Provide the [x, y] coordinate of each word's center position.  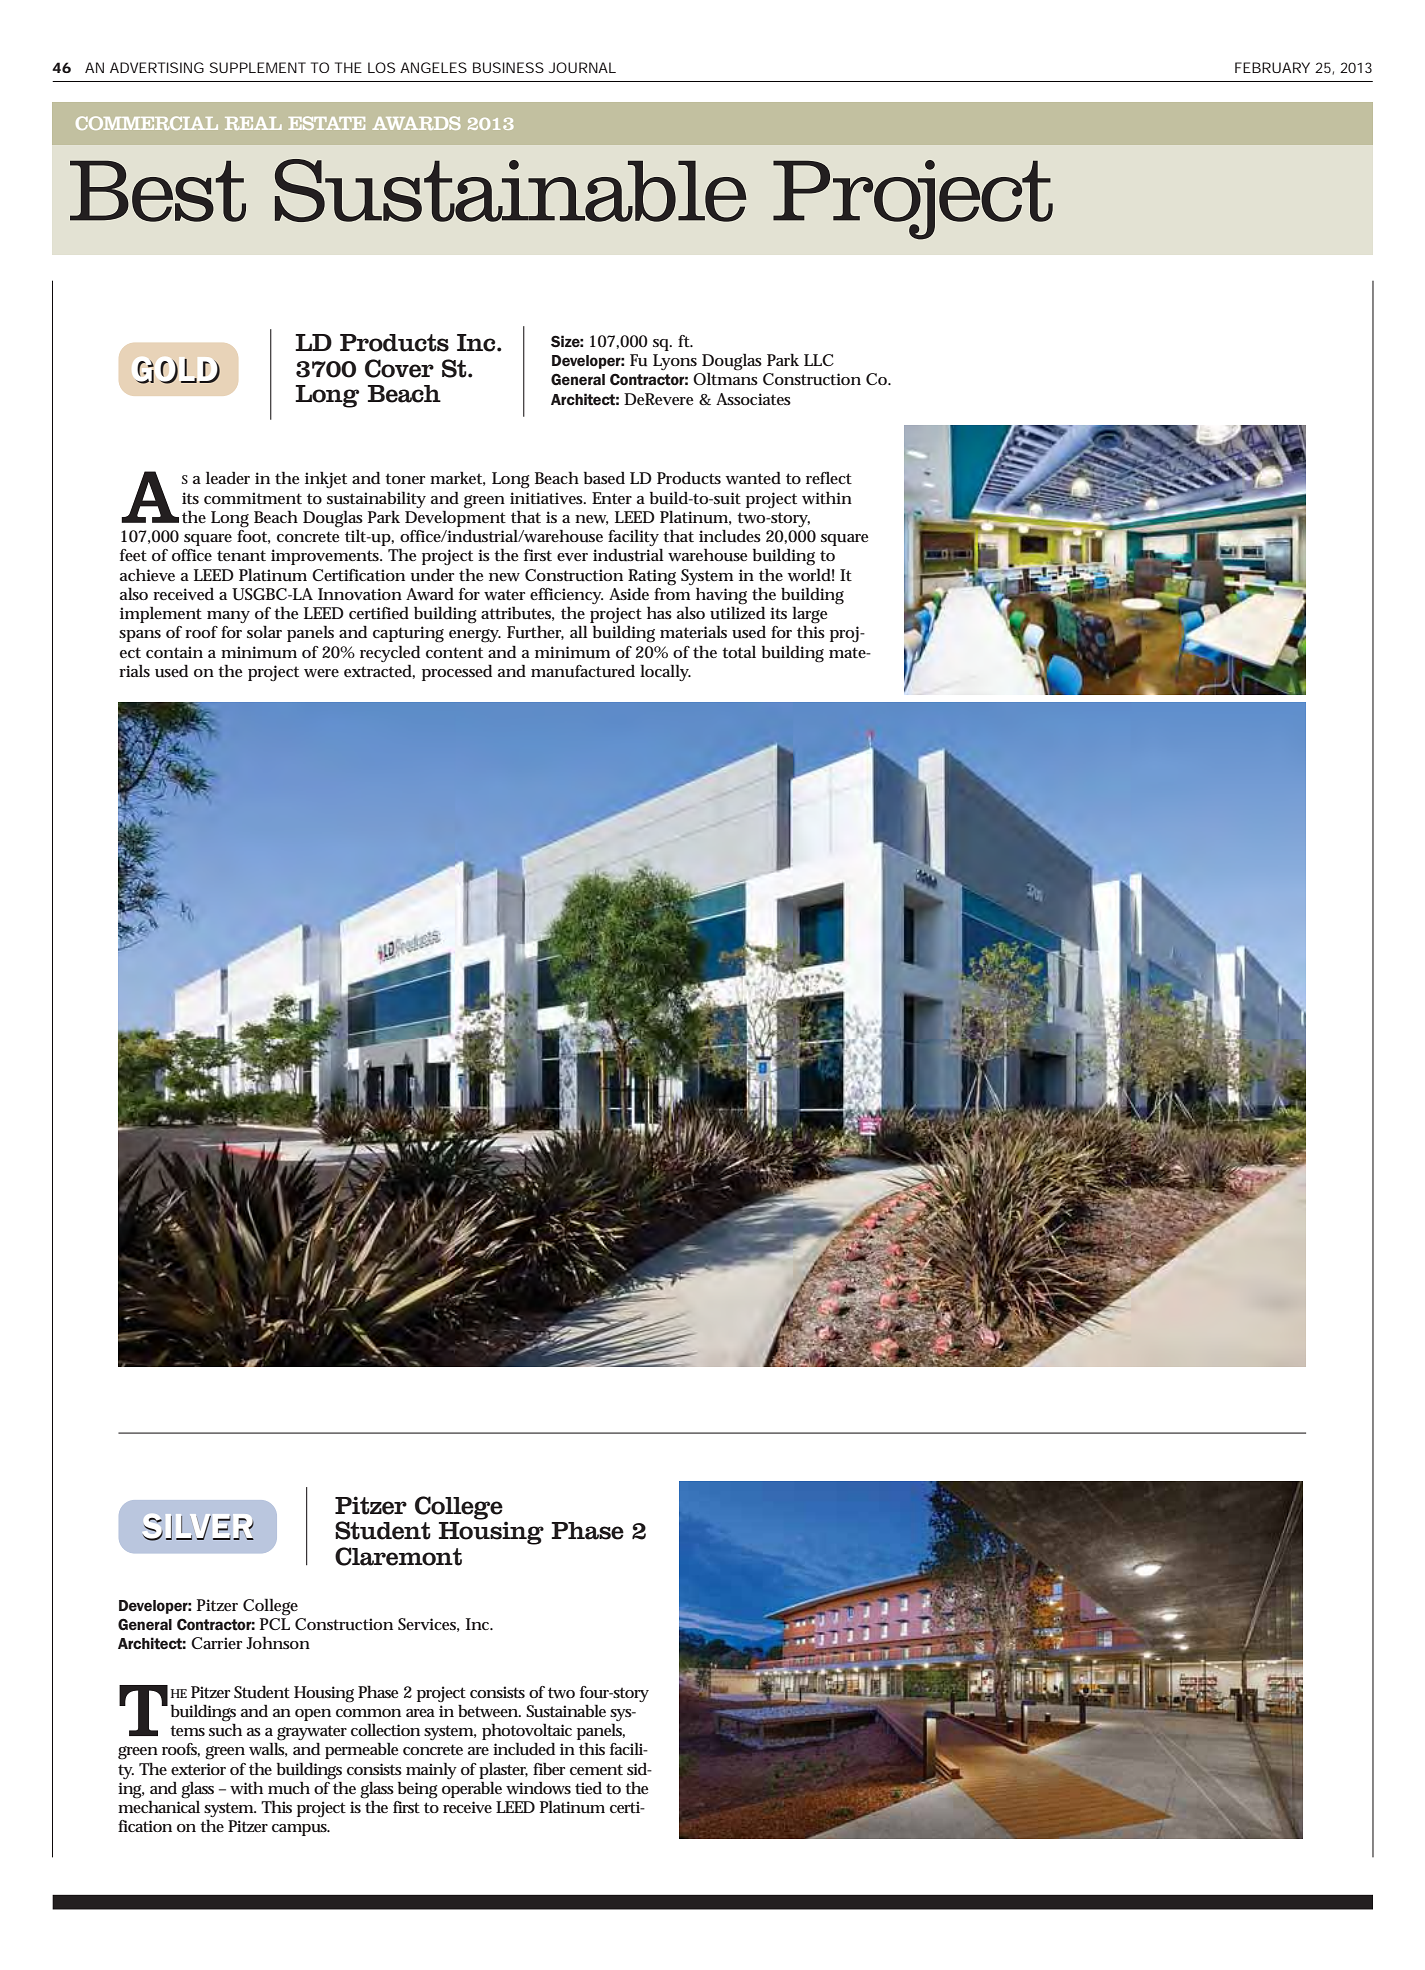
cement [596, 1769]
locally [665, 672]
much [289, 1788]
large [810, 616]
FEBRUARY [1272, 67]
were [321, 673]
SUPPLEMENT [258, 67]
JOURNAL [582, 67]
